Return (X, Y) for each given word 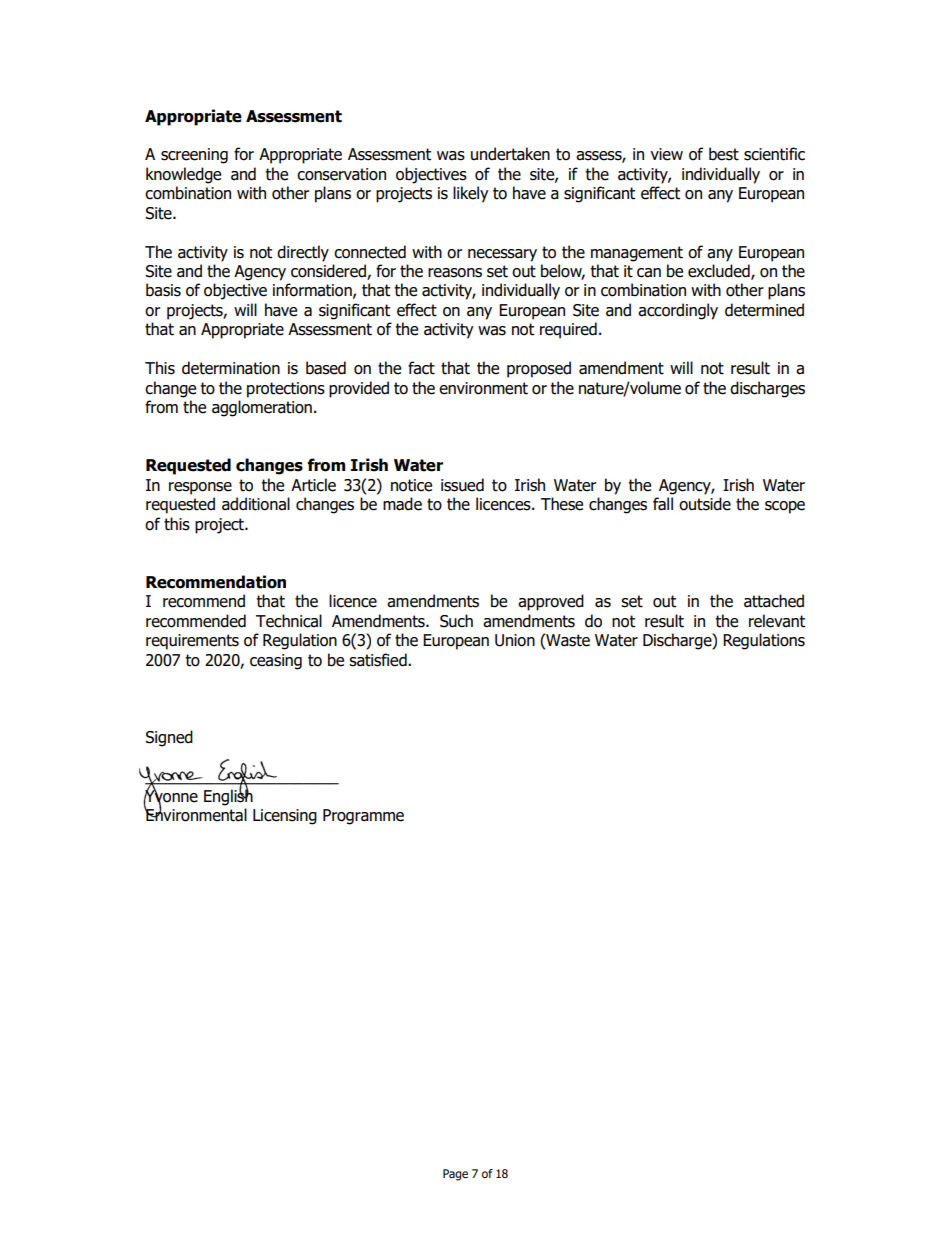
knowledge (183, 175)
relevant (777, 621)
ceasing (276, 662)
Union (515, 640)
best (724, 154)
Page (455, 1175)
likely (471, 194)
